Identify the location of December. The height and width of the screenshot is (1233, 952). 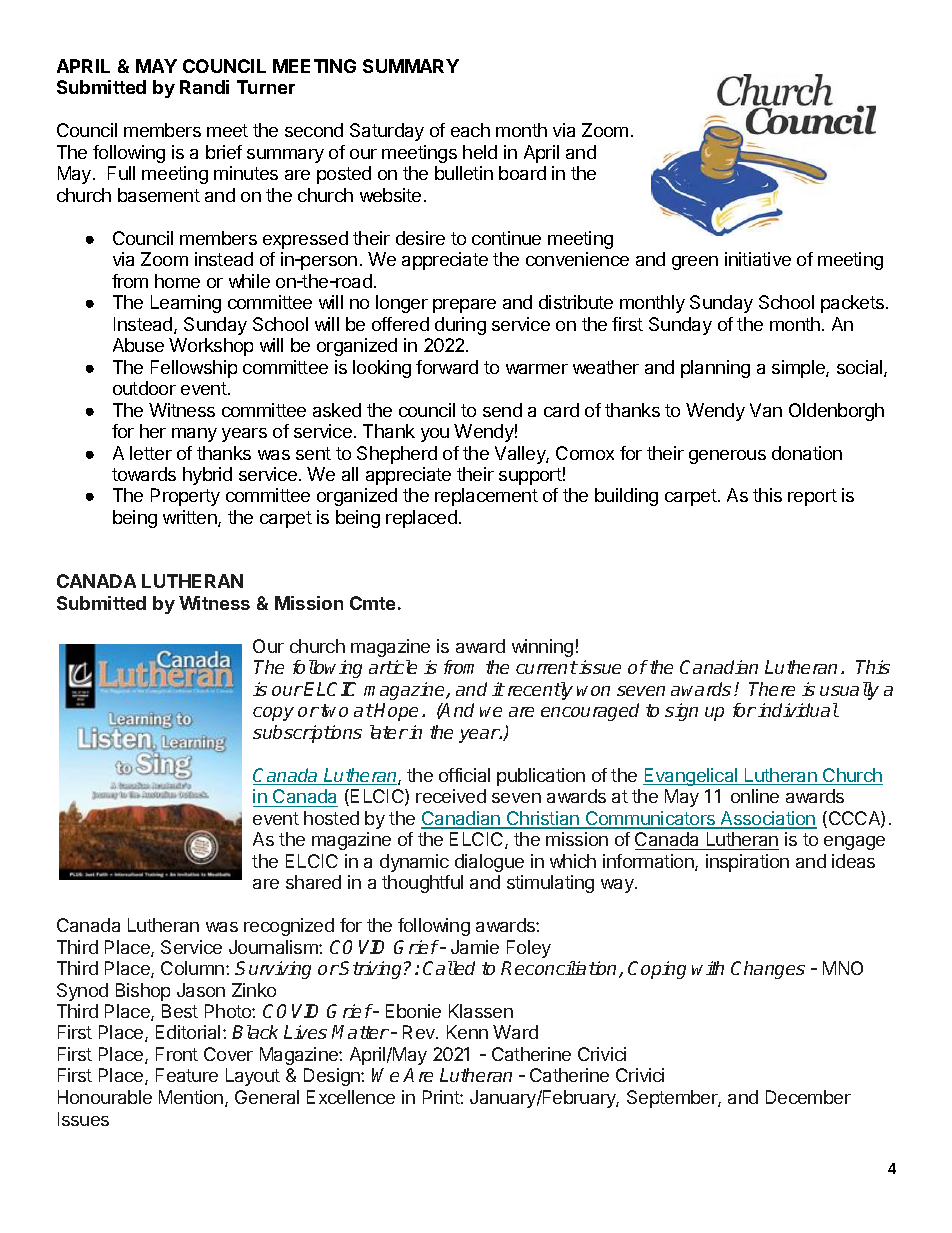
(808, 1097).
